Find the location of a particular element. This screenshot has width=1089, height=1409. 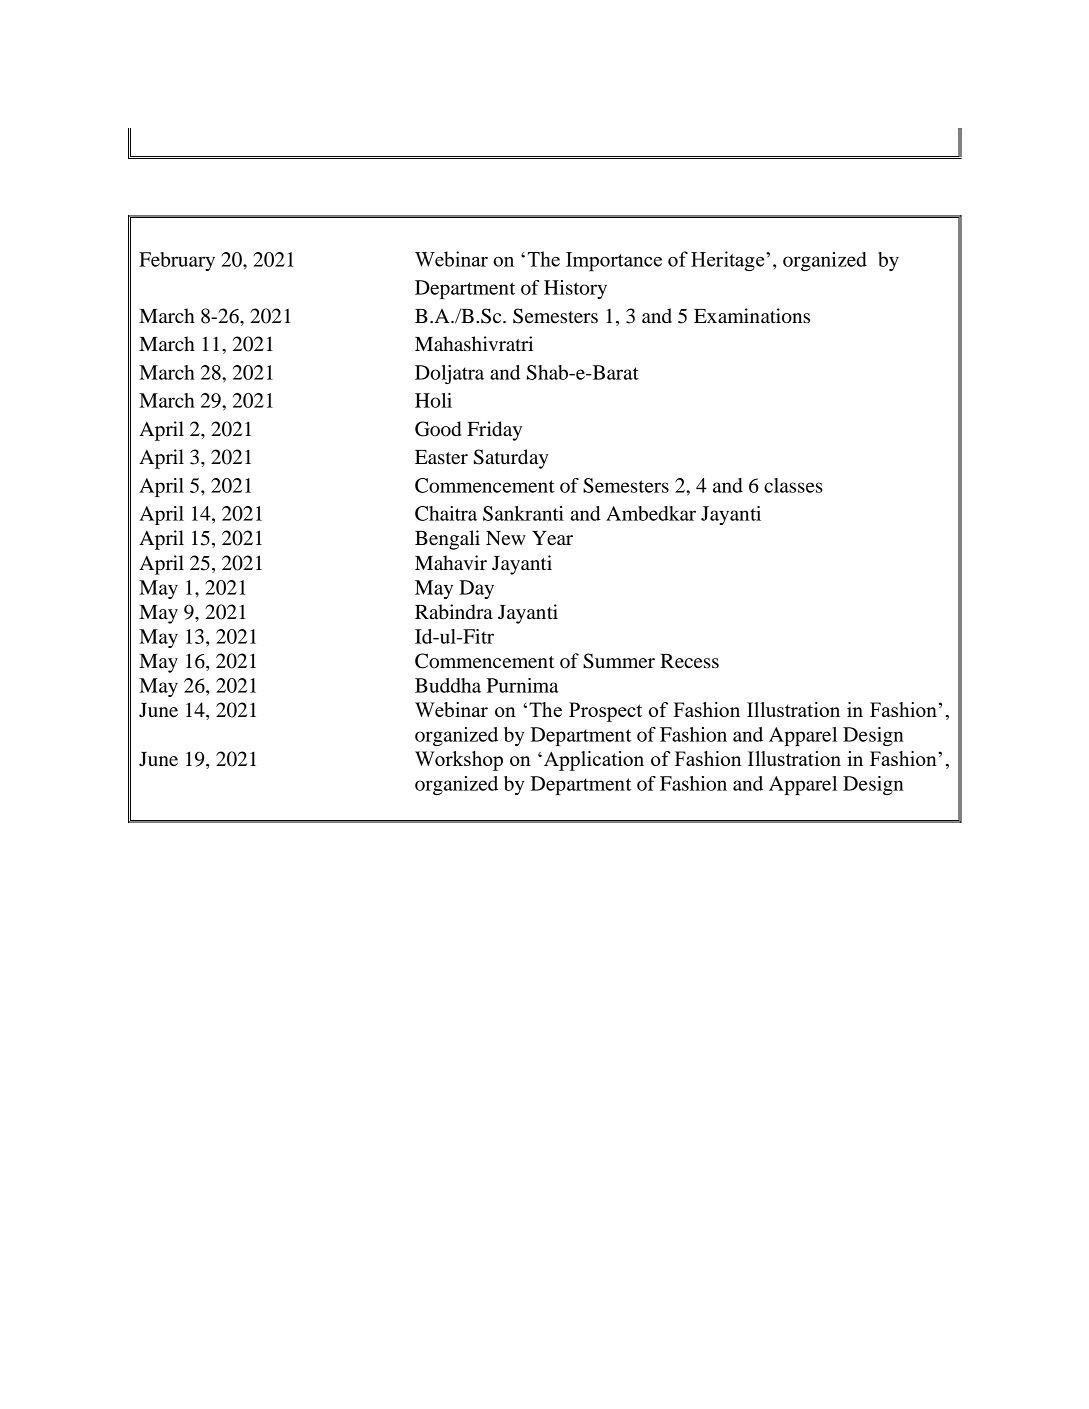

History is located at coordinates (575, 289).
